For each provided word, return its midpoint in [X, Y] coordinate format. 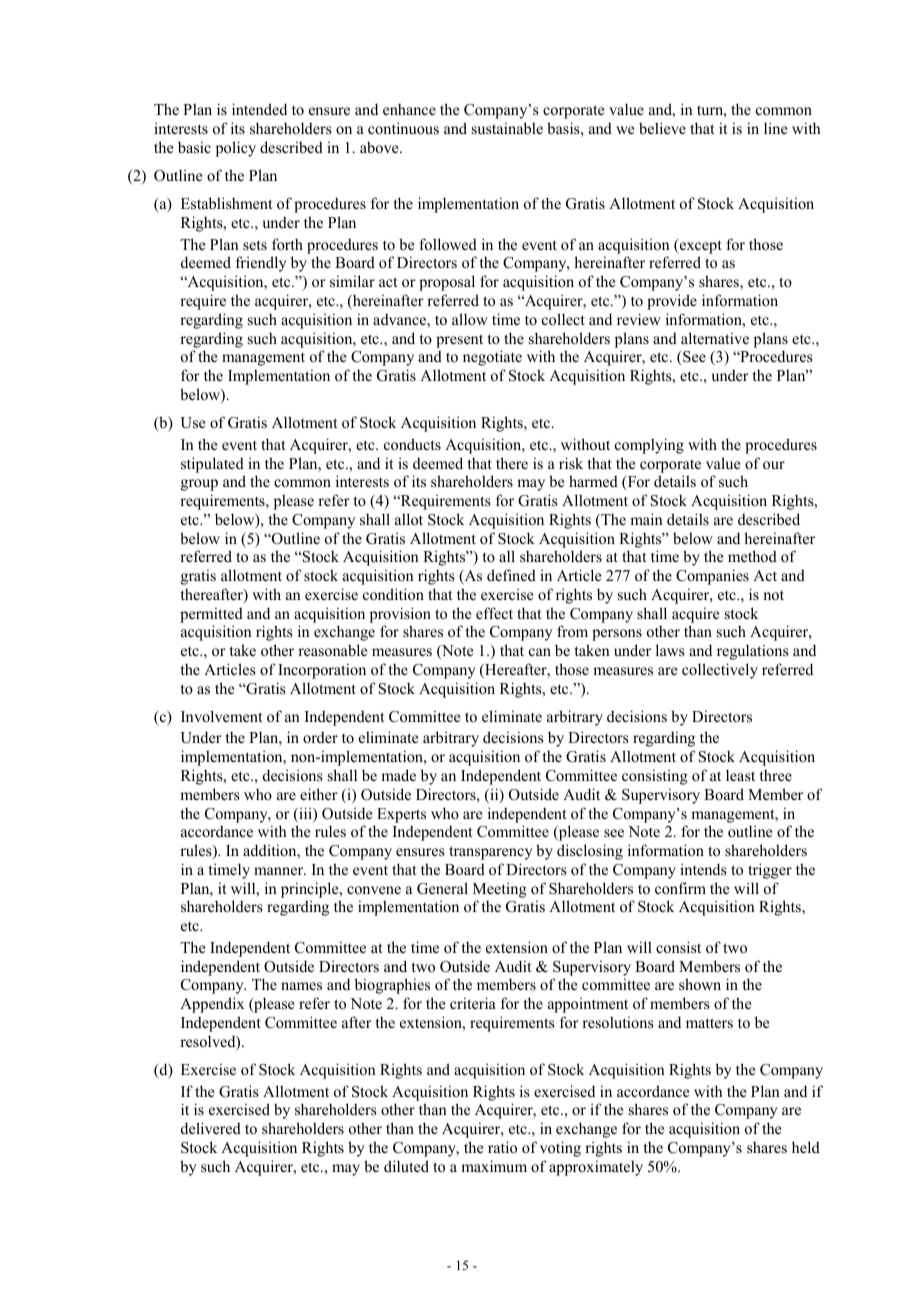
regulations [753, 652]
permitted [211, 615]
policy [236, 149]
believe [662, 128]
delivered [211, 1128]
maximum [494, 1166]
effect [494, 613]
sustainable [507, 128]
